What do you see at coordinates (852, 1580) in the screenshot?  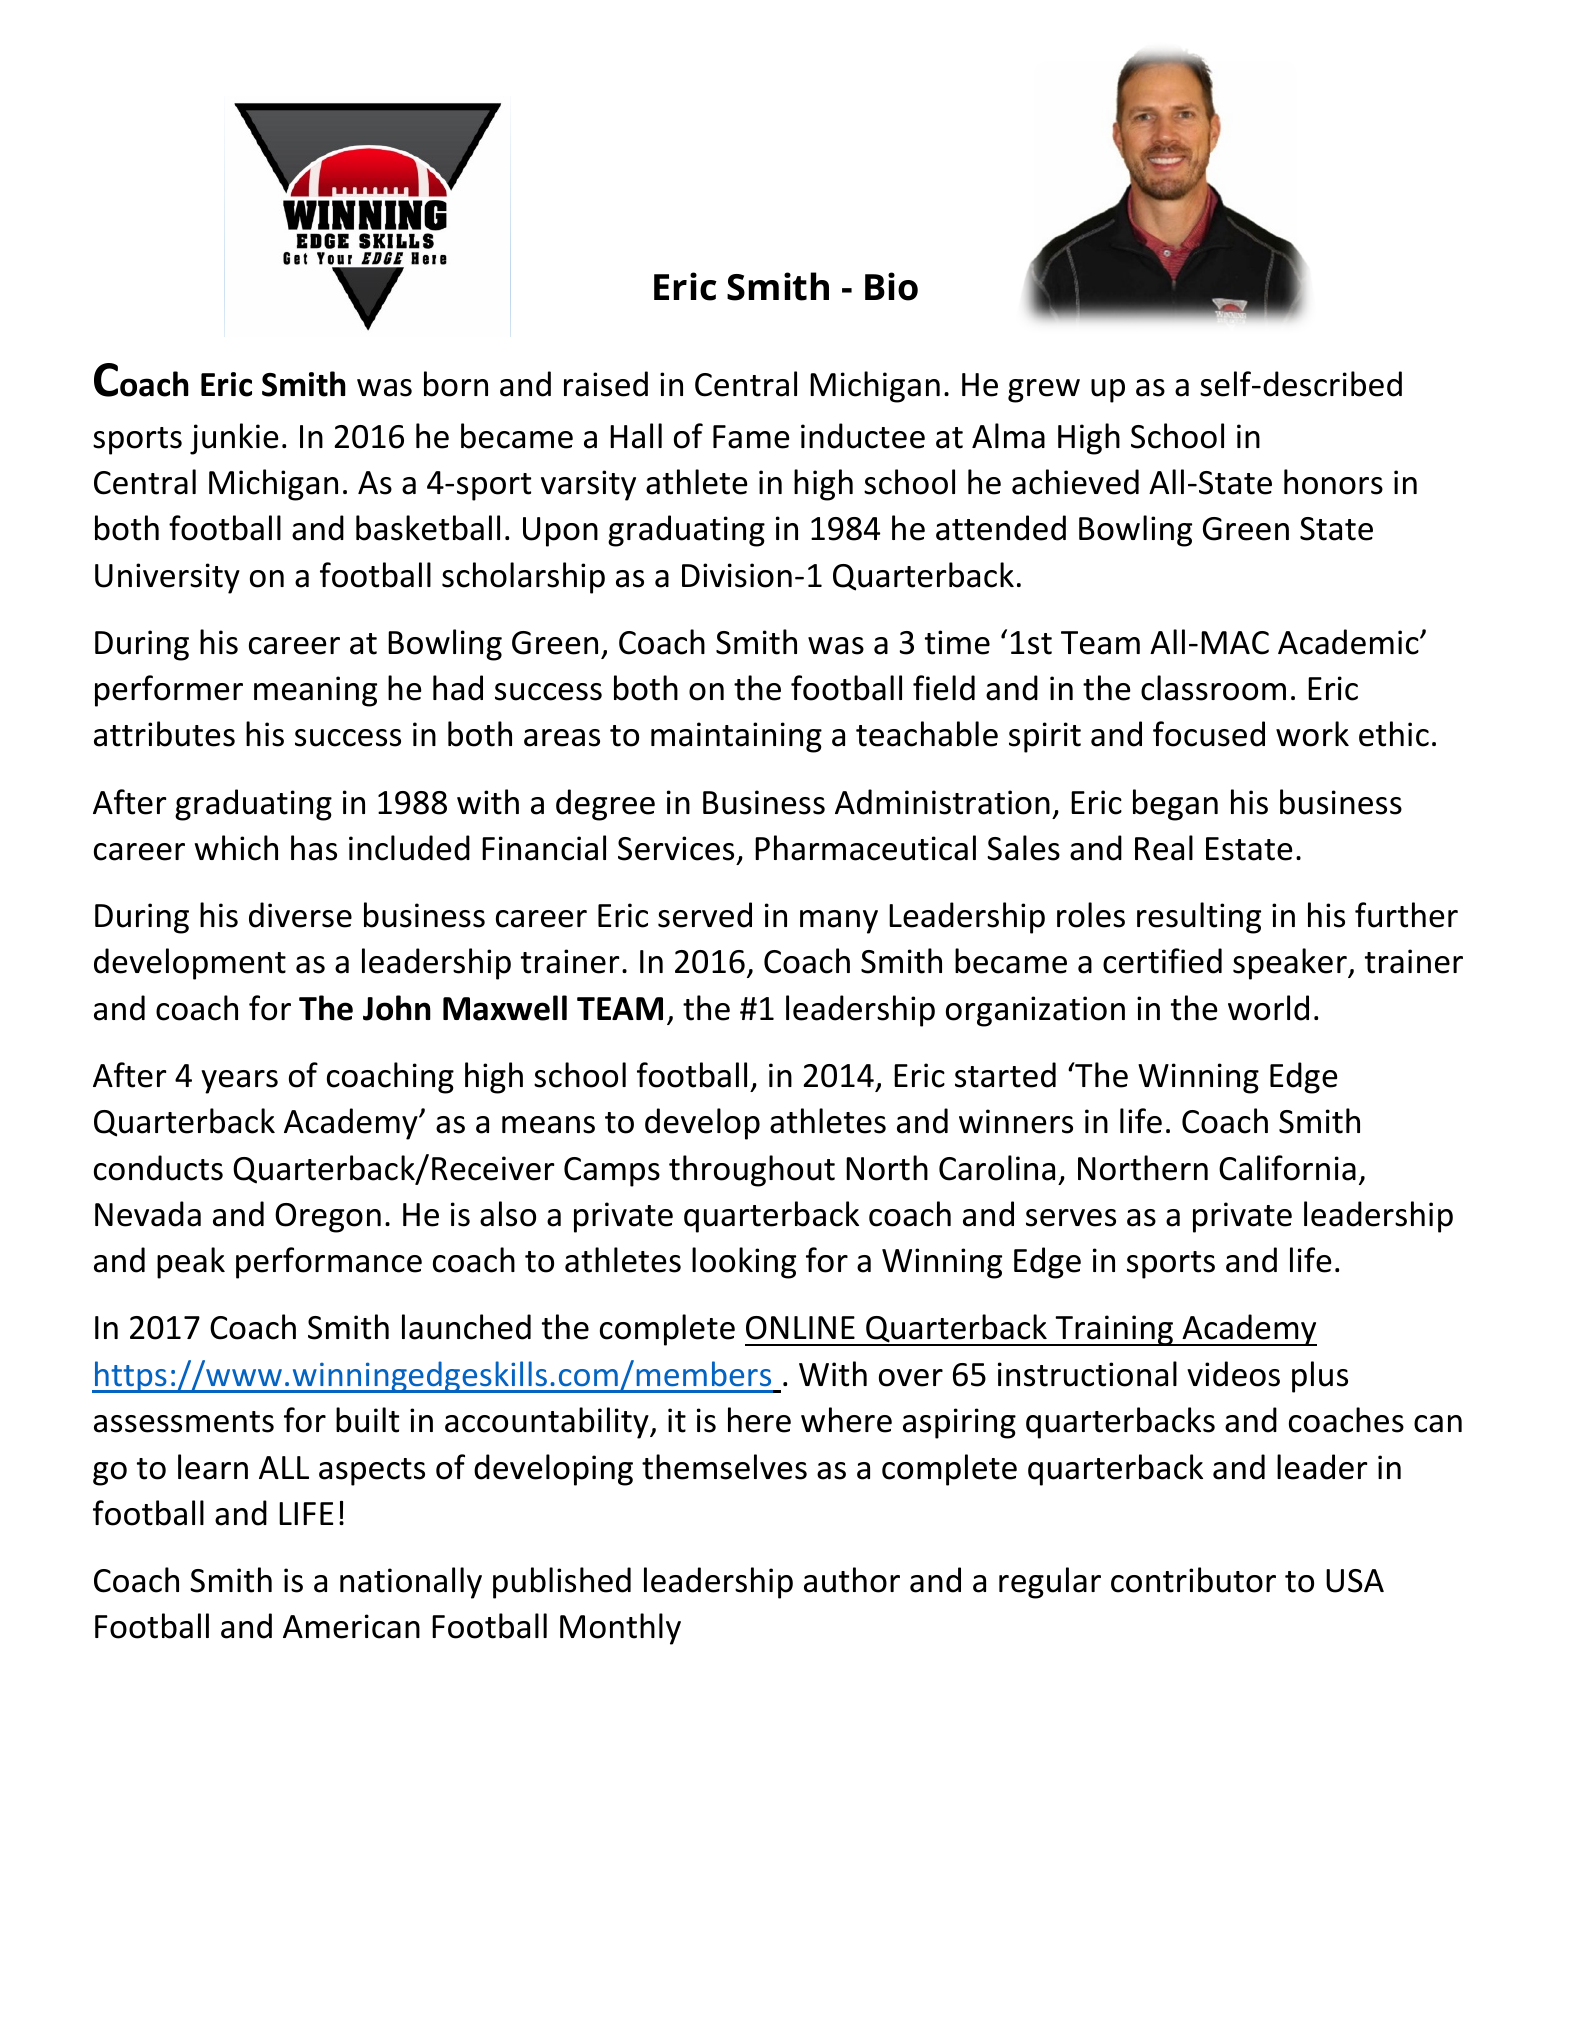 I see `author` at bounding box center [852, 1580].
